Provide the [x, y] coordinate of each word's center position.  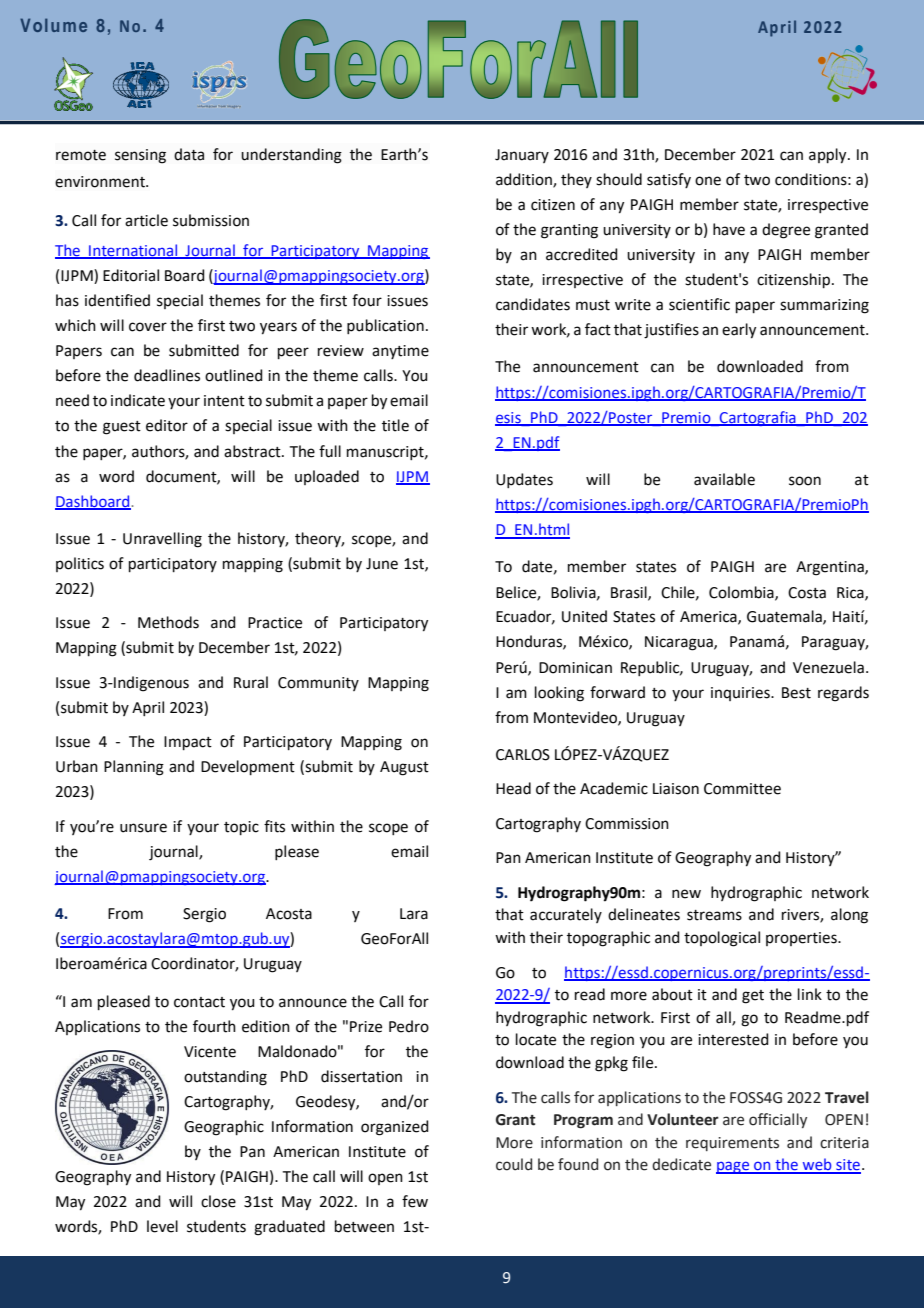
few [415, 1201]
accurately [566, 915]
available [724, 479]
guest [122, 428]
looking [559, 694]
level [162, 1226]
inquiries [741, 694]
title [395, 425]
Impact [188, 743]
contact [199, 1002]
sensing [140, 156]
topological [722, 939]
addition [525, 180]
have [729, 229]
